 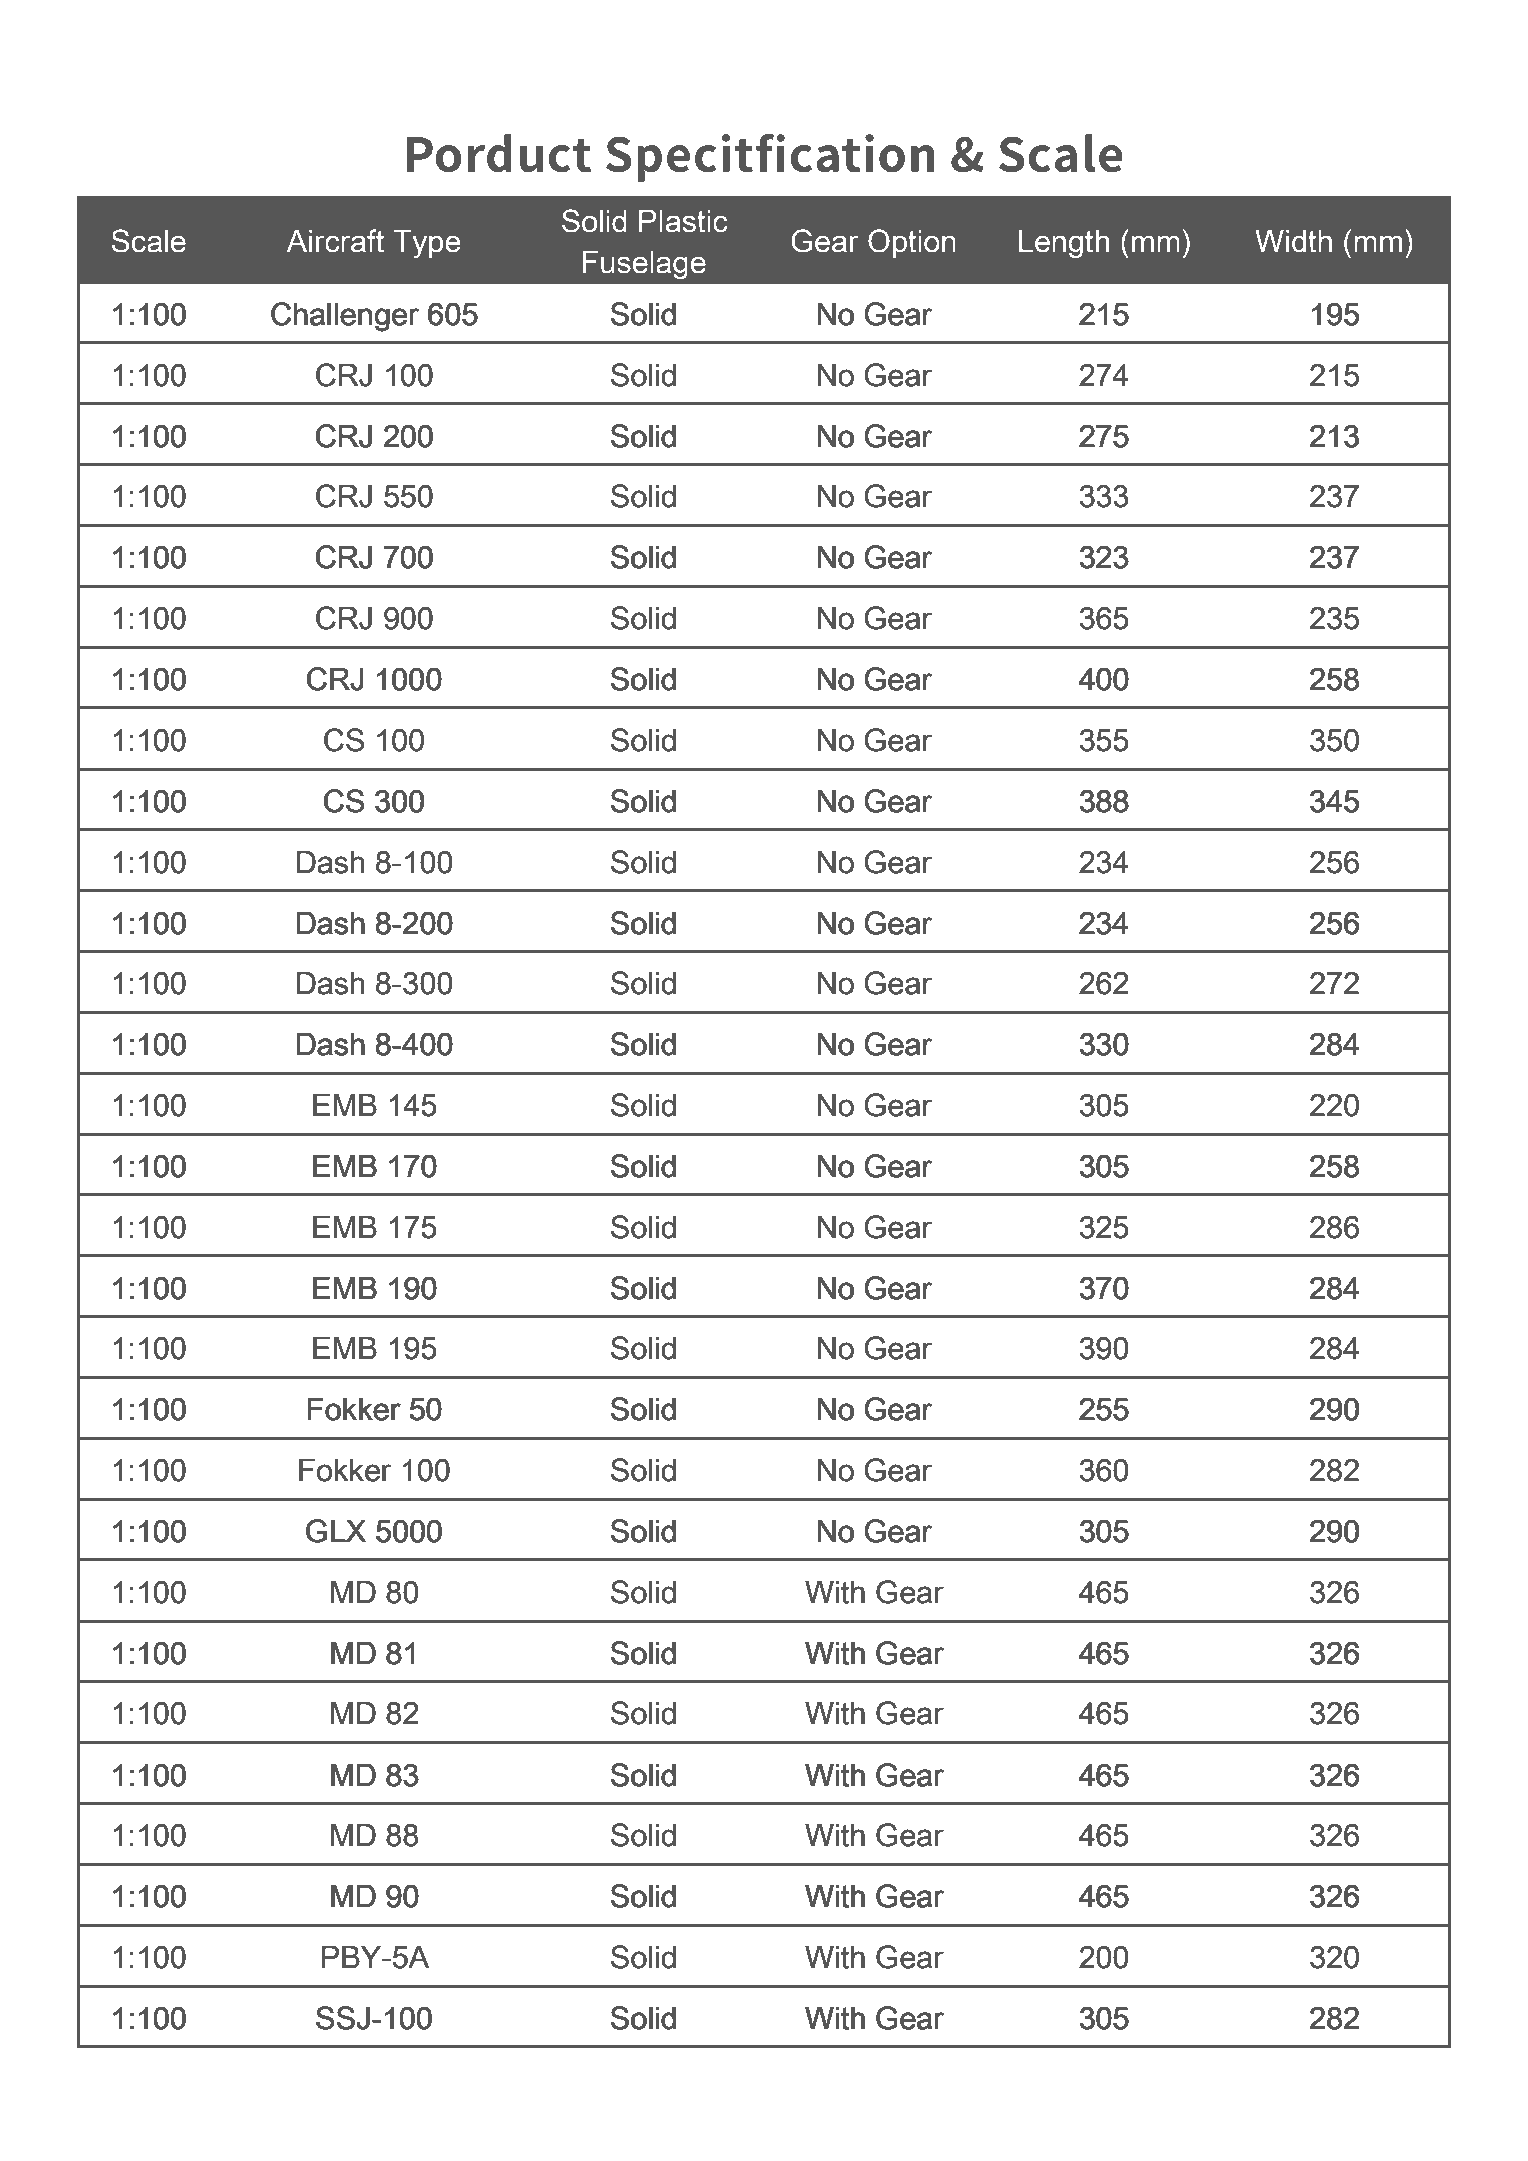 I want to click on Option, so click(x=912, y=244).
